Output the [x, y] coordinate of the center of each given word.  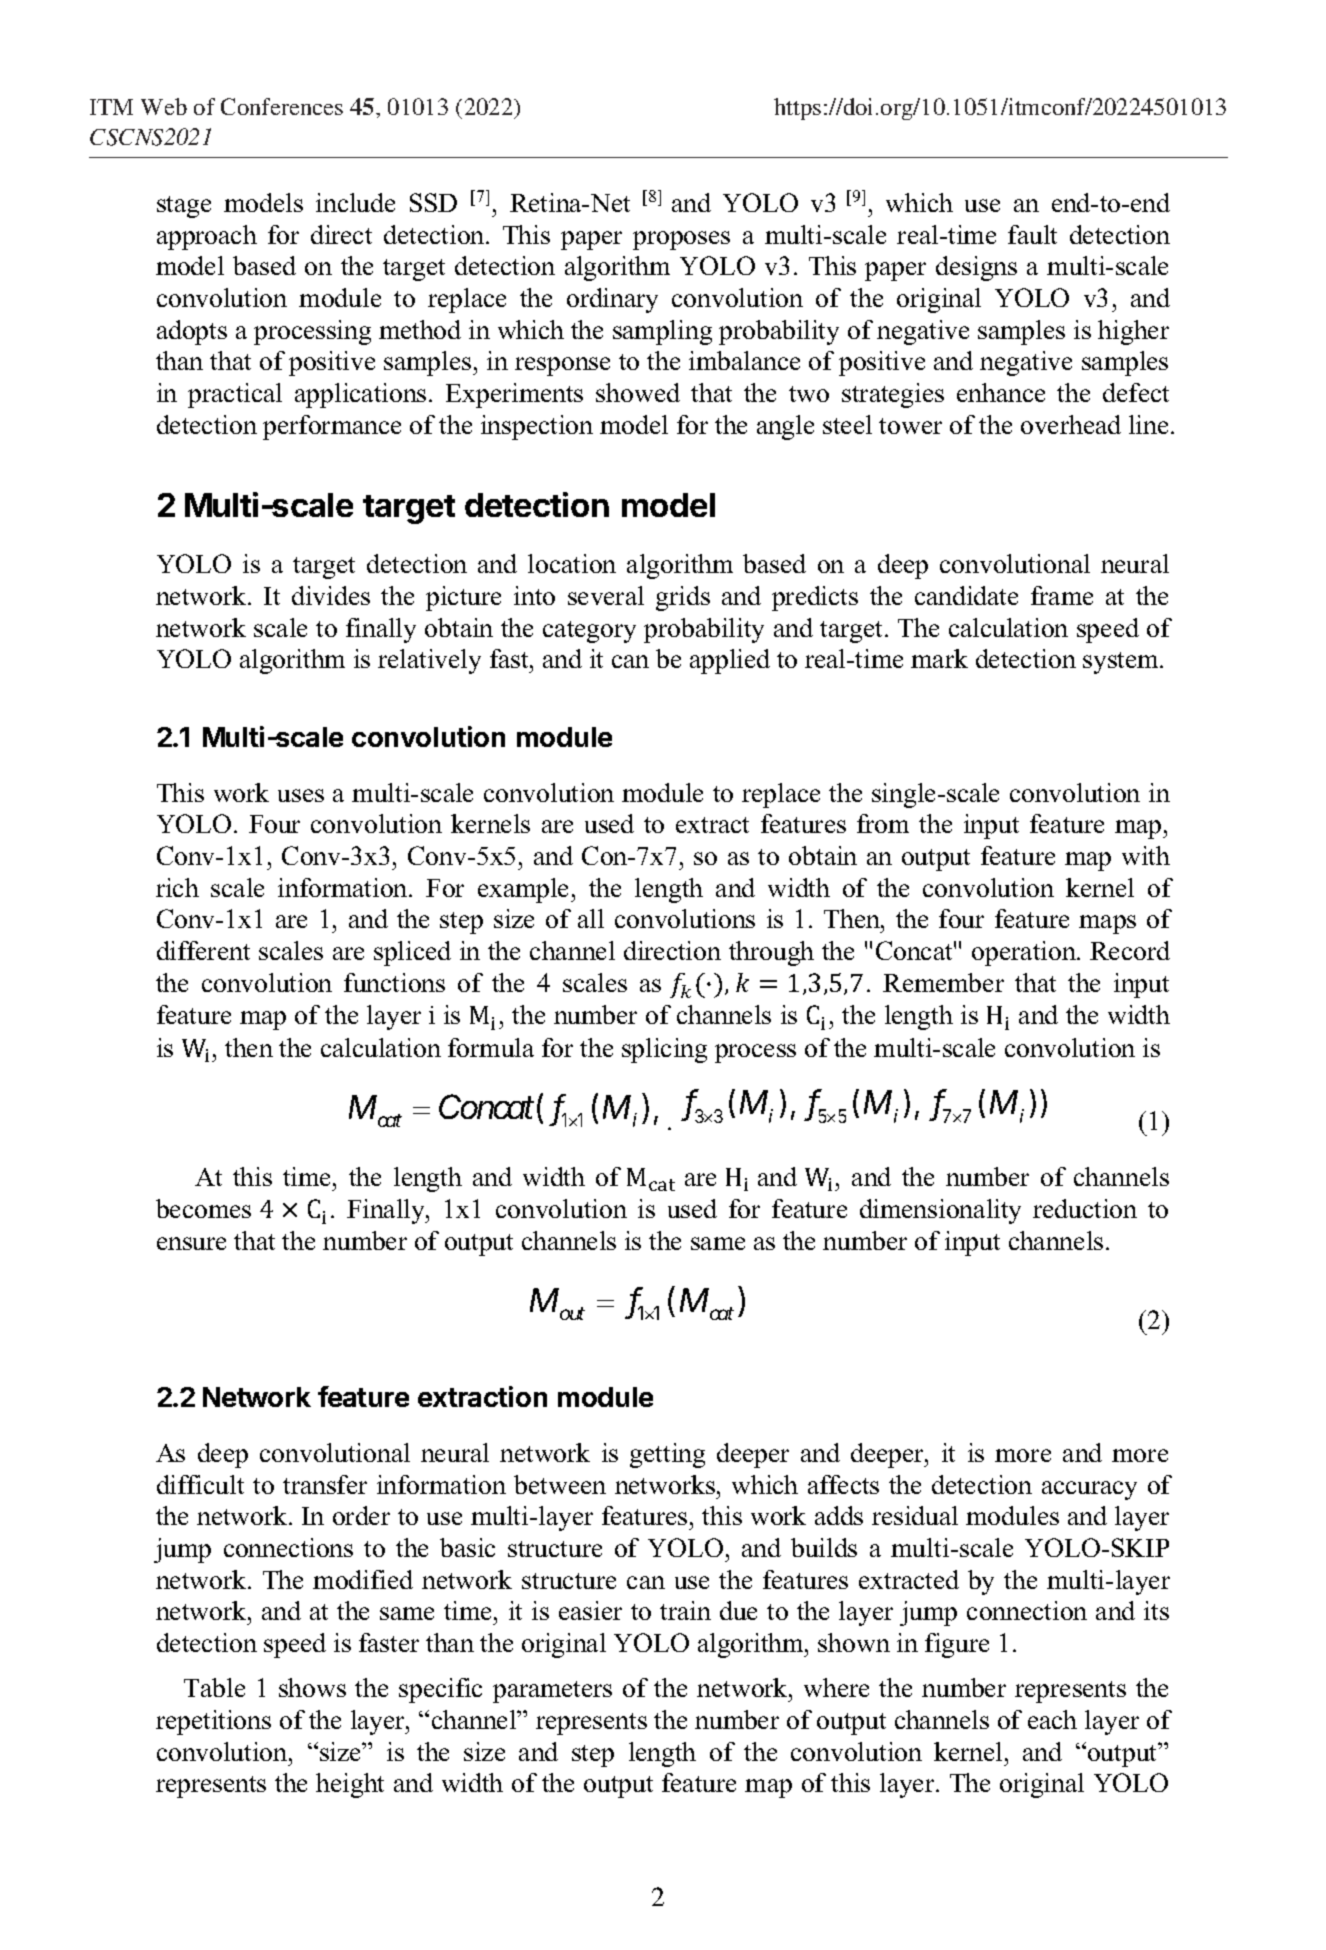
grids [683, 598]
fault [1032, 234]
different [203, 950]
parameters [552, 1692]
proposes [681, 240]
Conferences [282, 106]
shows [312, 1687]
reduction [1085, 1208]
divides [331, 595]
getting [667, 1455]
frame [1062, 595]
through [771, 953]
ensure [191, 1243]
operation [1025, 953]
